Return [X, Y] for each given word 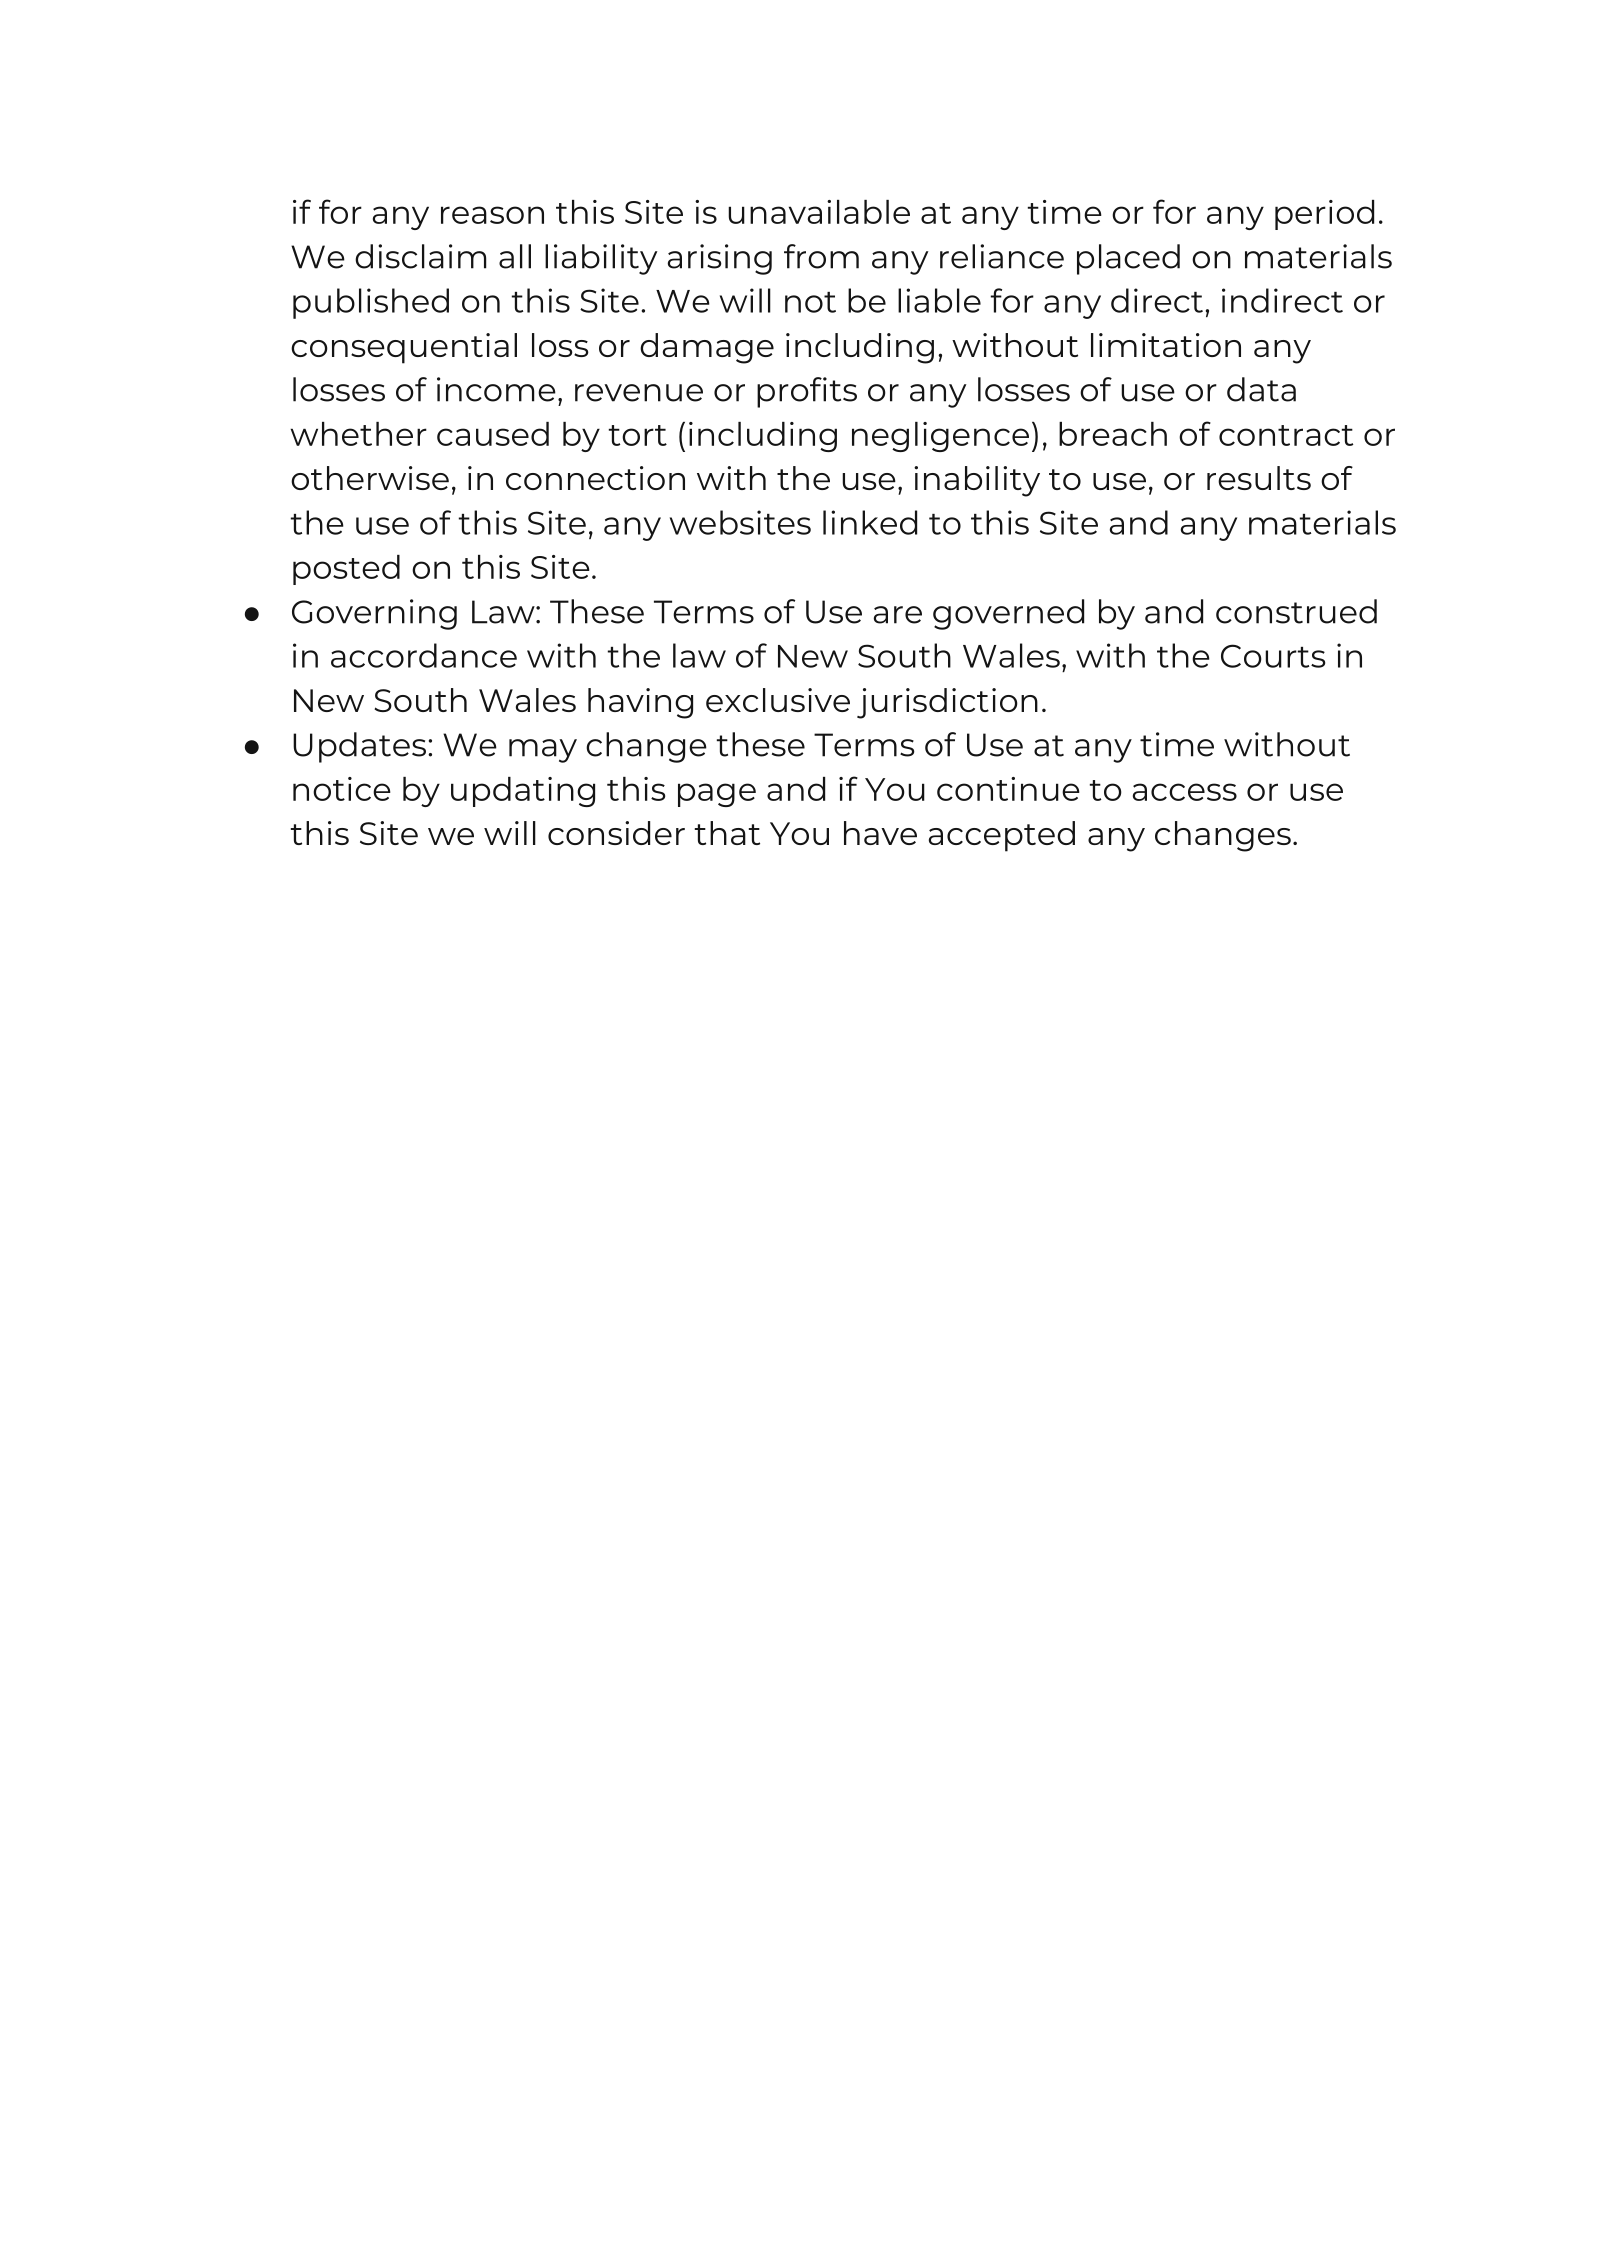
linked [870, 522]
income [496, 389]
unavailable [819, 212]
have [880, 833]
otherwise [370, 478]
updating [523, 792]
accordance [424, 655]
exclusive [778, 700]
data [1261, 389]
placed [1128, 259]
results [1259, 478]
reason [492, 215]
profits [807, 392]
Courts [1273, 656]
